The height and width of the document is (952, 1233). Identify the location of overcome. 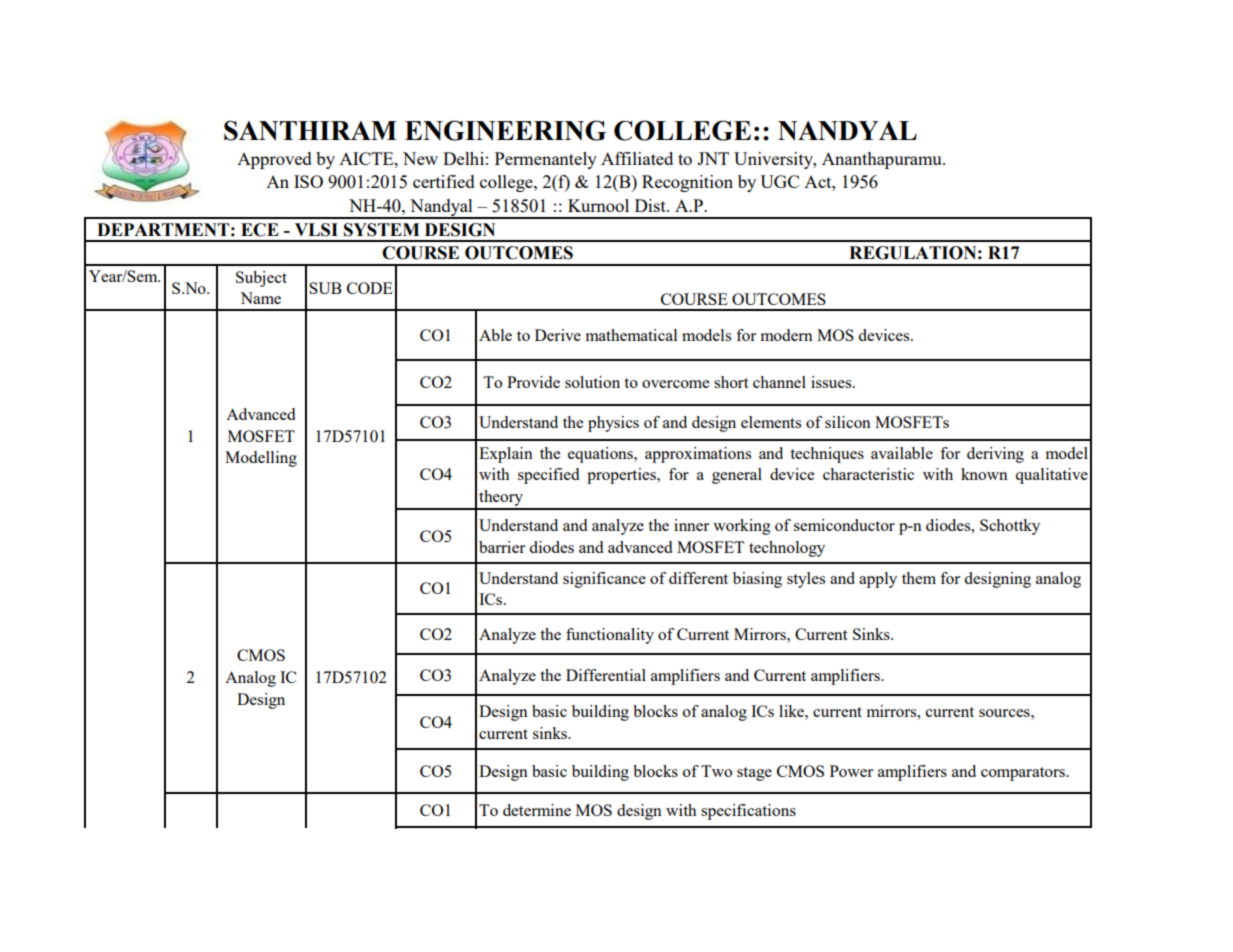
(675, 384).
